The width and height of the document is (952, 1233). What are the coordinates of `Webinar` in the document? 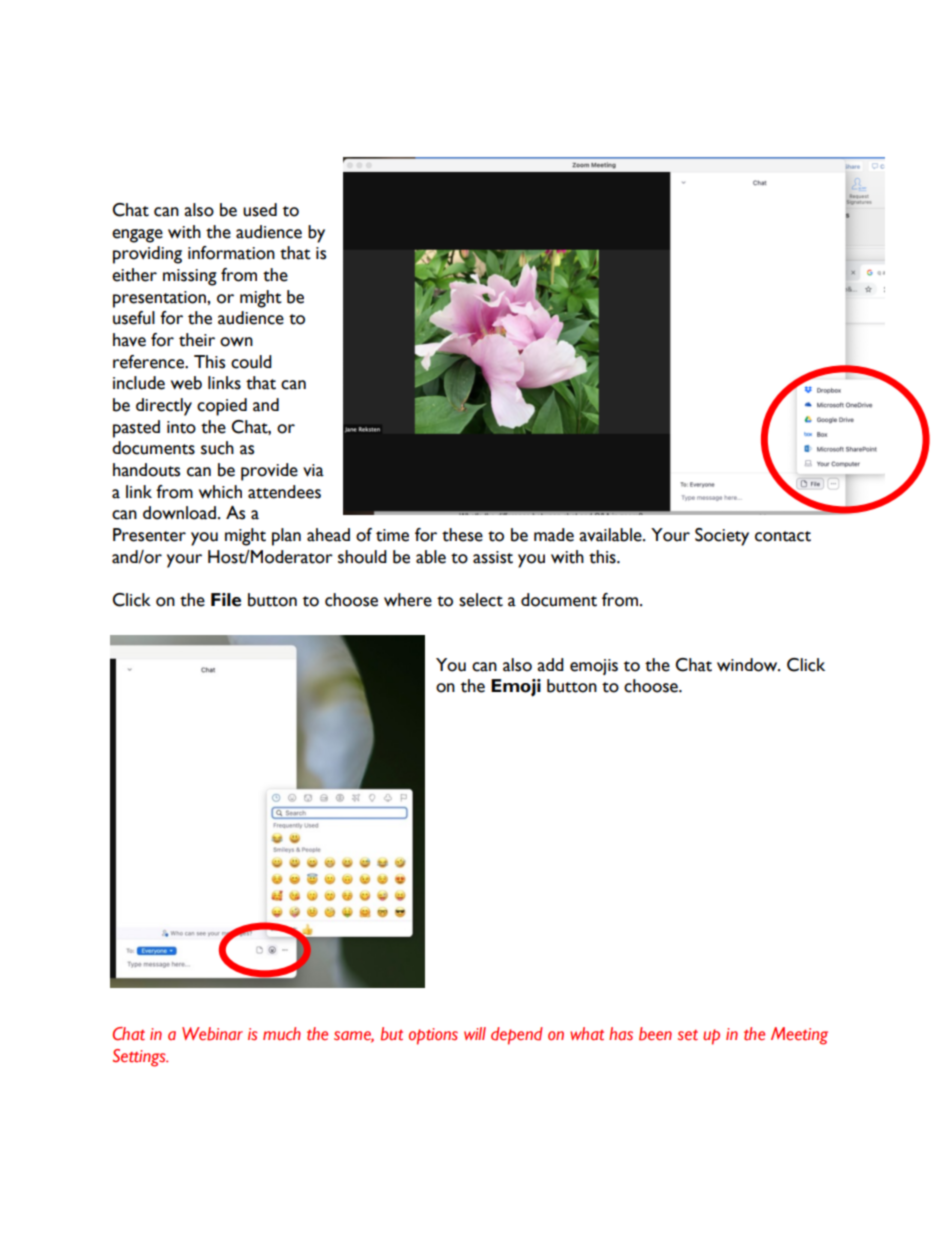 It's located at (212, 1034).
